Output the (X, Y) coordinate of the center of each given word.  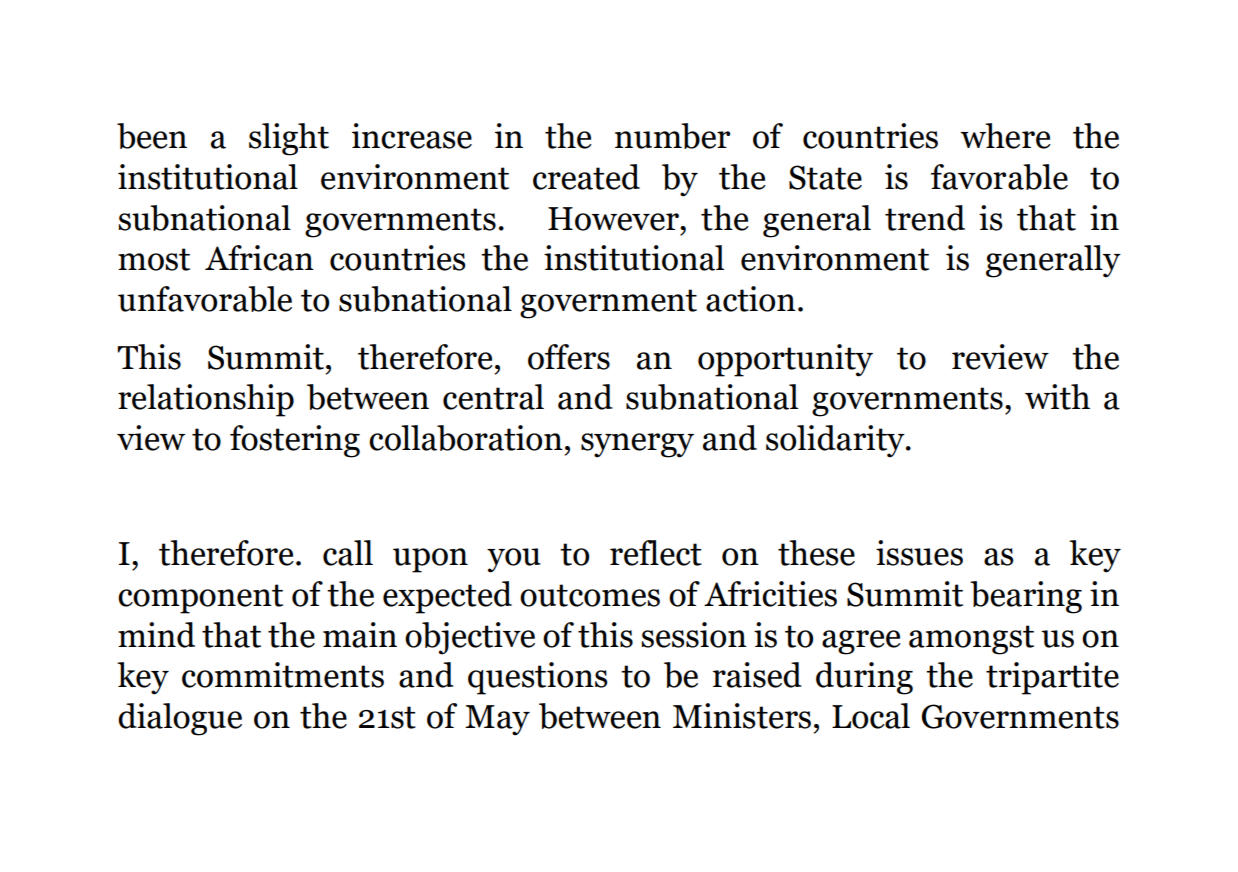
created (586, 177)
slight (289, 139)
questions (538, 678)
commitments (283, 675)
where (1005, 136)
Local (871, 716)
